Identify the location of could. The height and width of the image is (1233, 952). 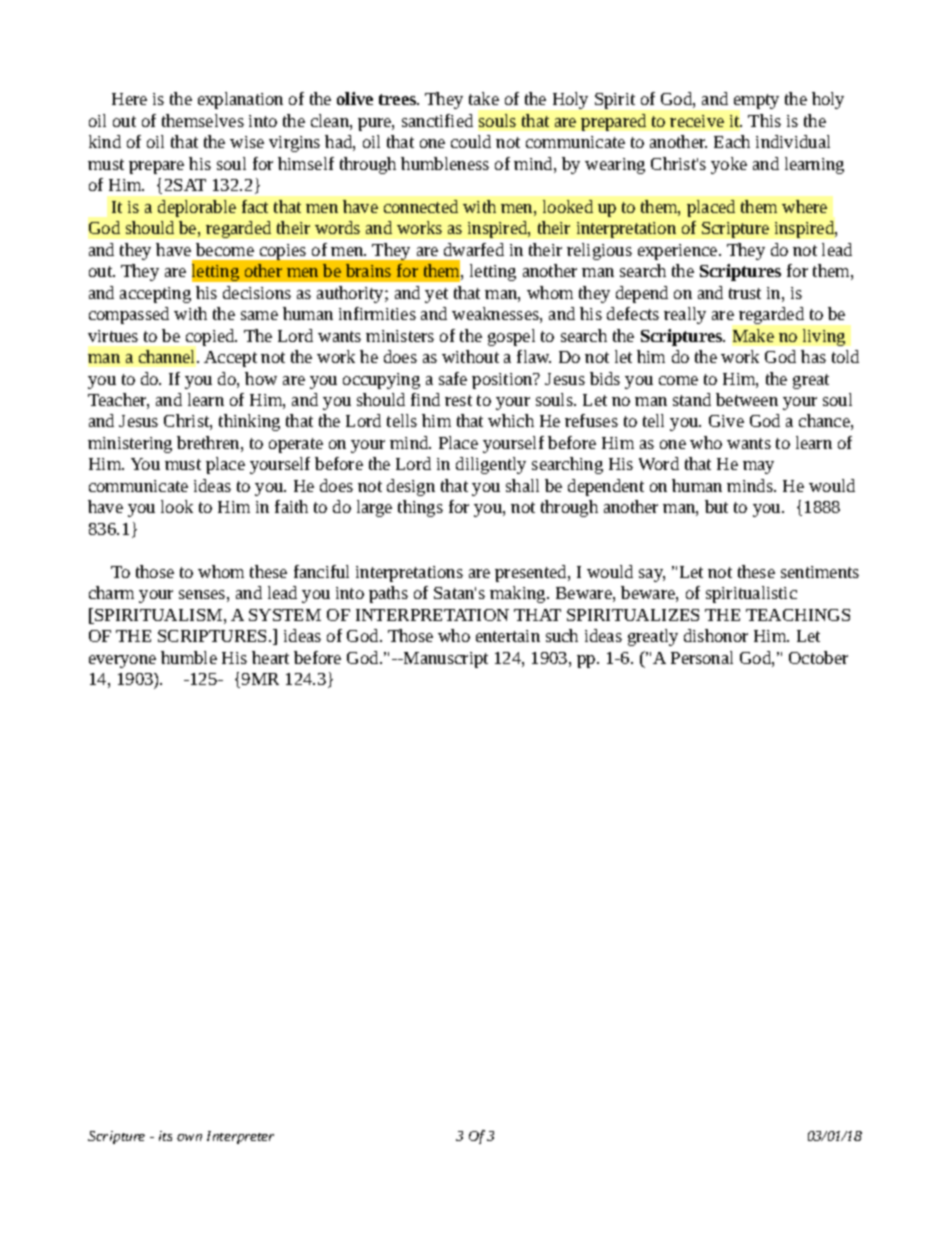
(471, 141).
